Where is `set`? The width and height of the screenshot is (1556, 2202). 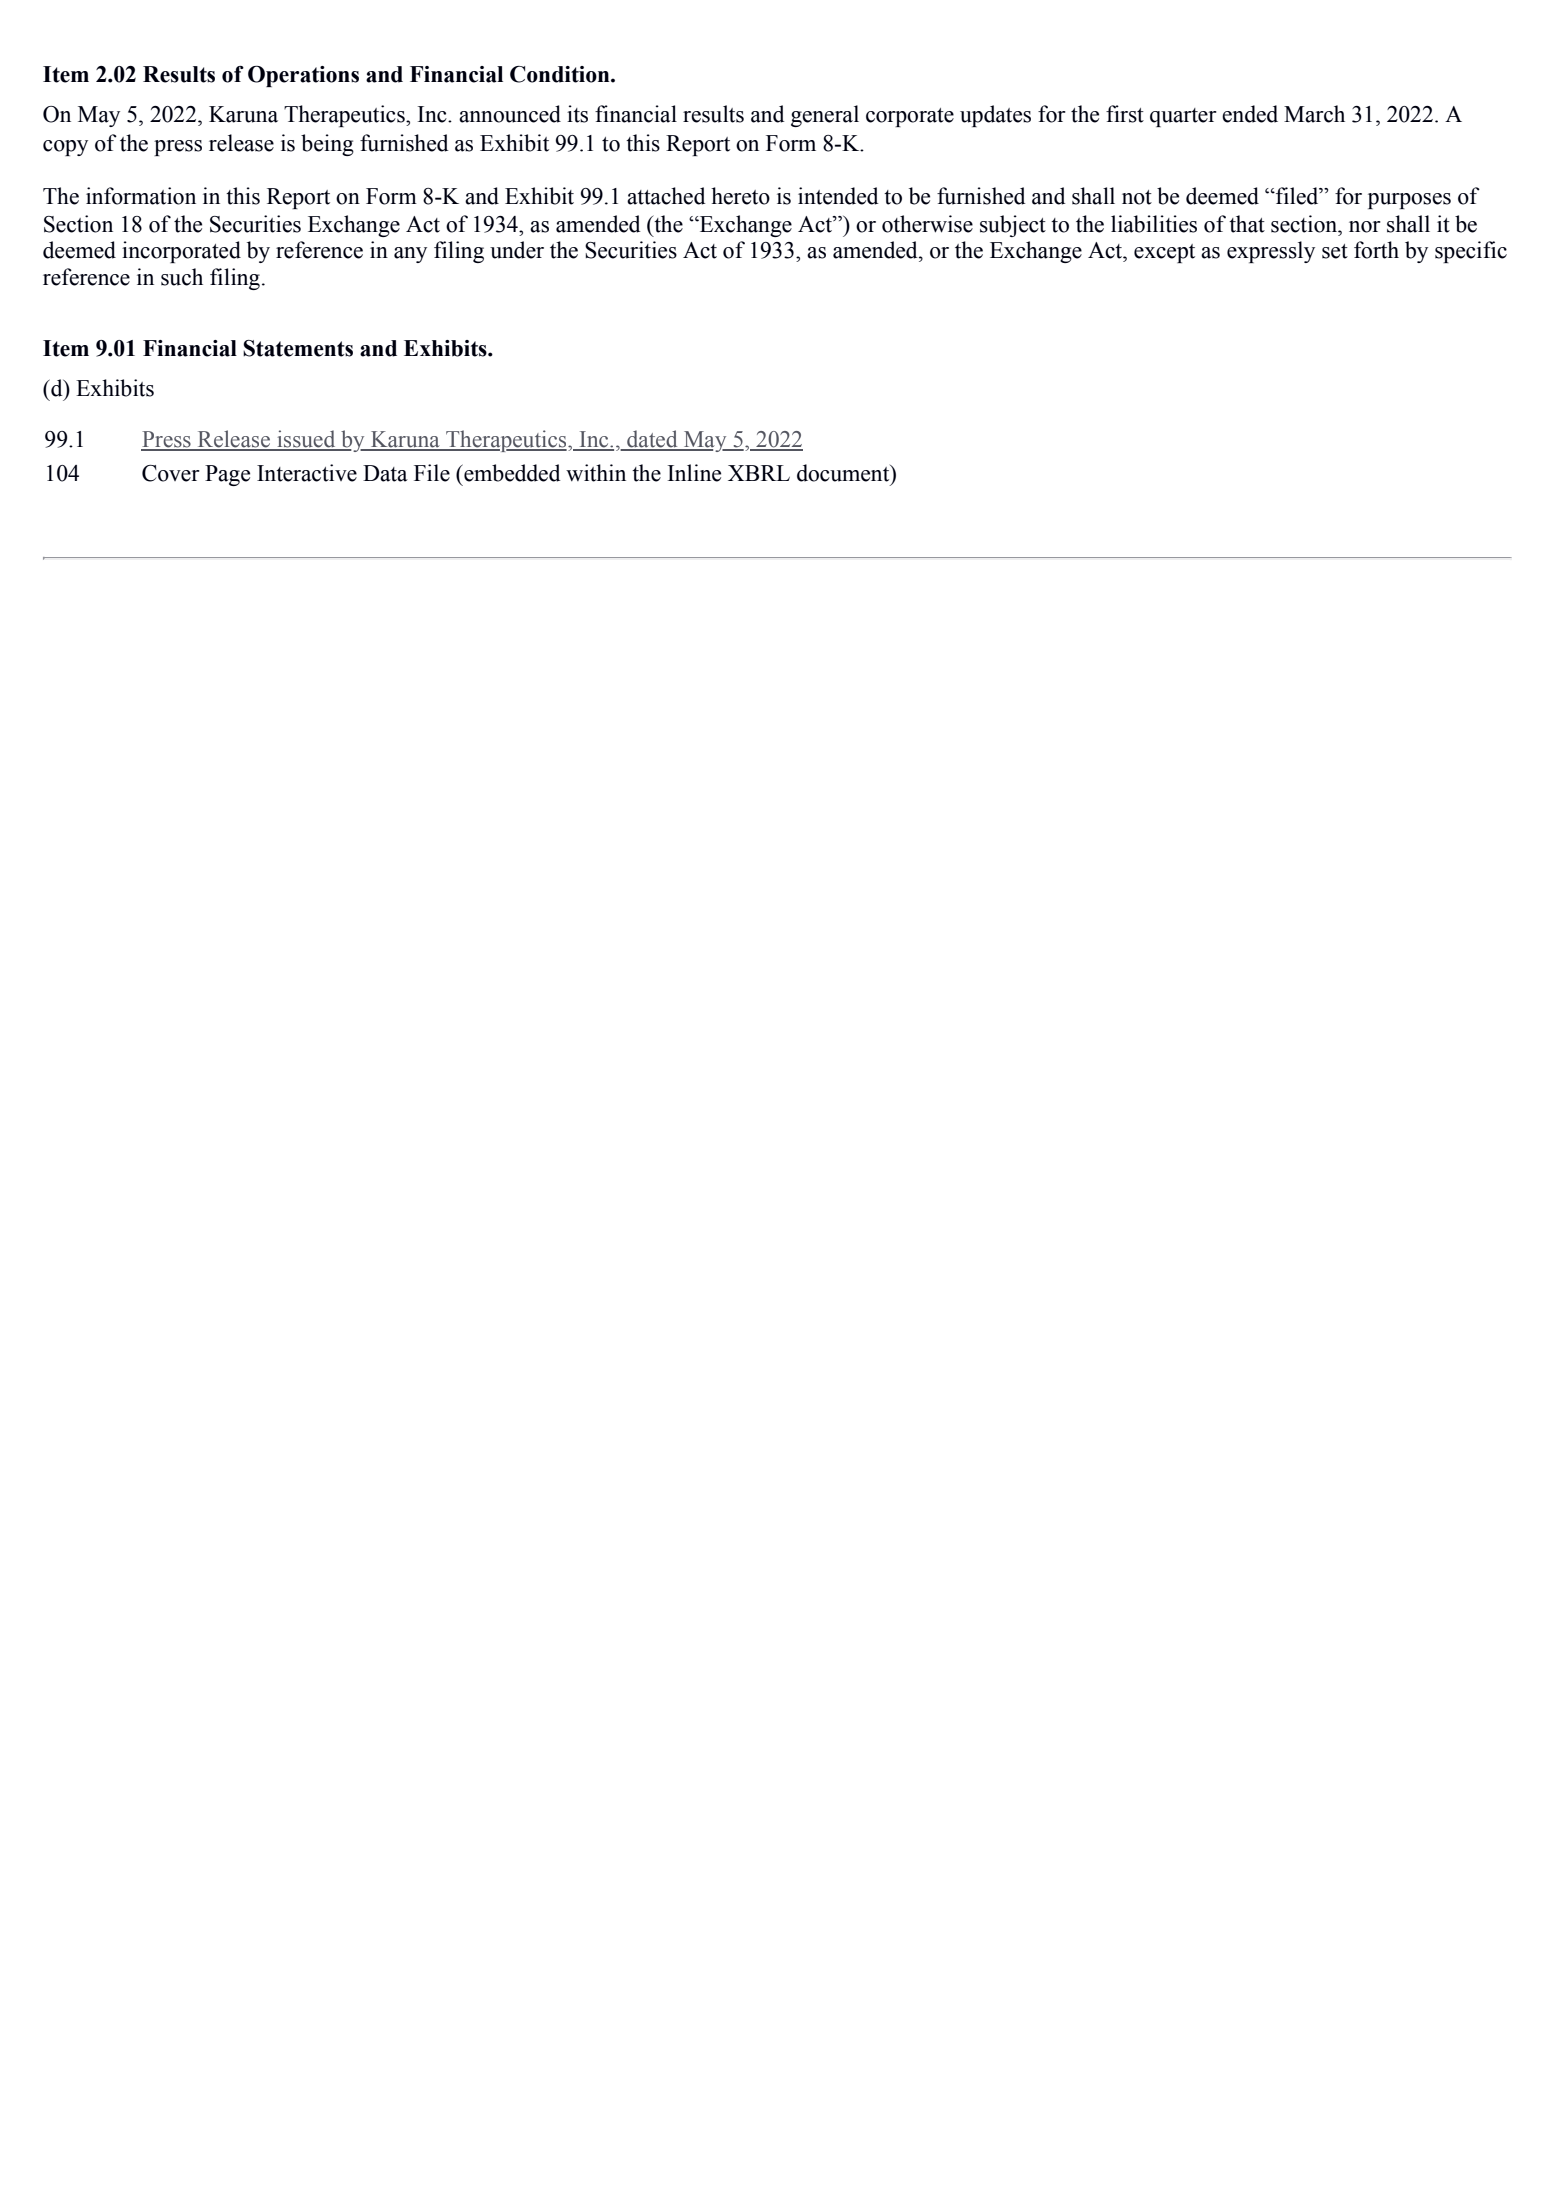
set is located at coordinates (1335, 251).
